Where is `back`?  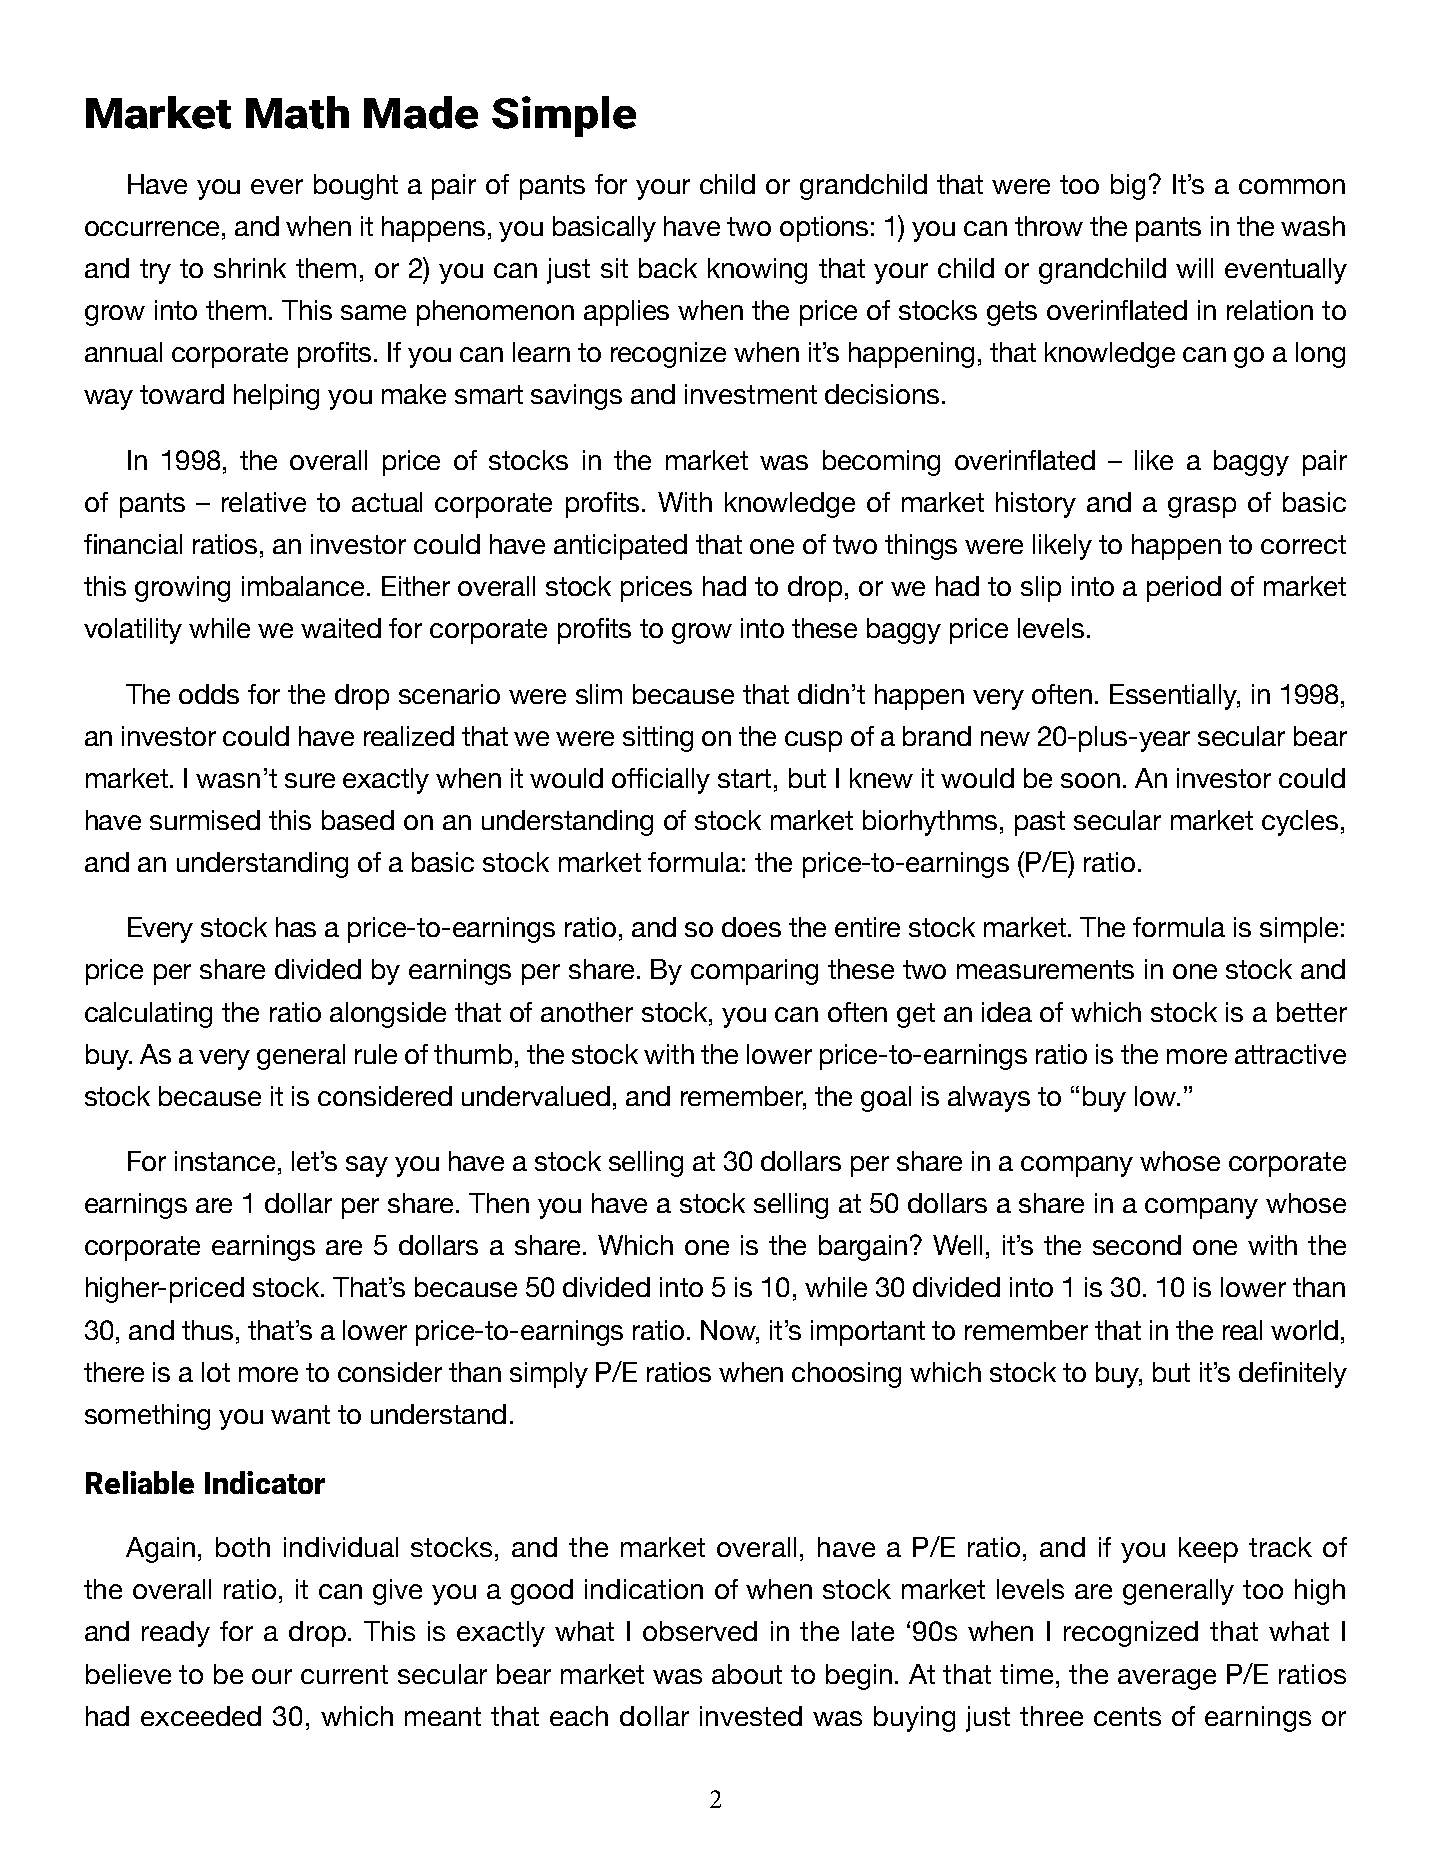
back is located at coordinates (668, 268).
